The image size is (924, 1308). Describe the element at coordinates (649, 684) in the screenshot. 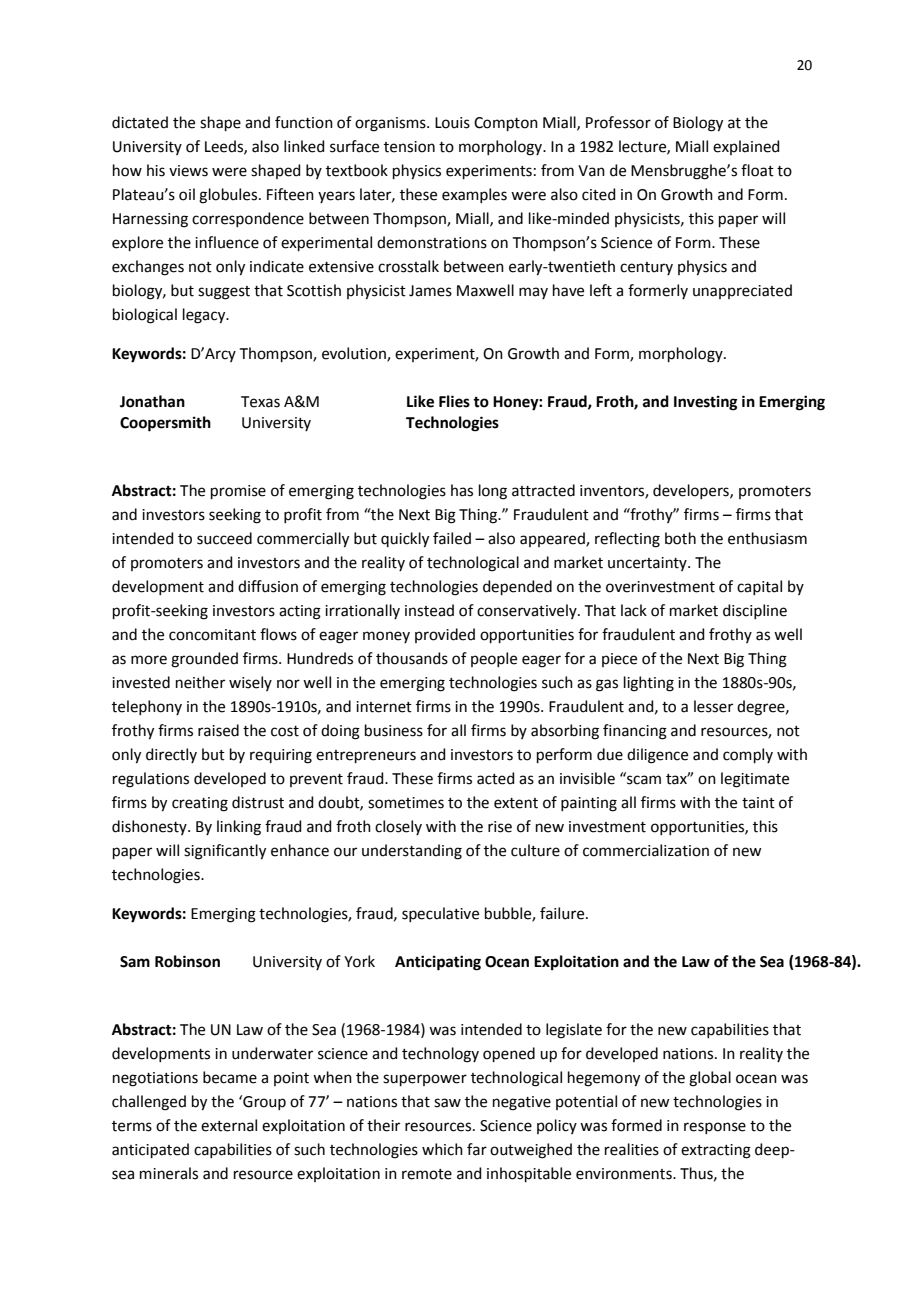

I see `lighting` at that location.
